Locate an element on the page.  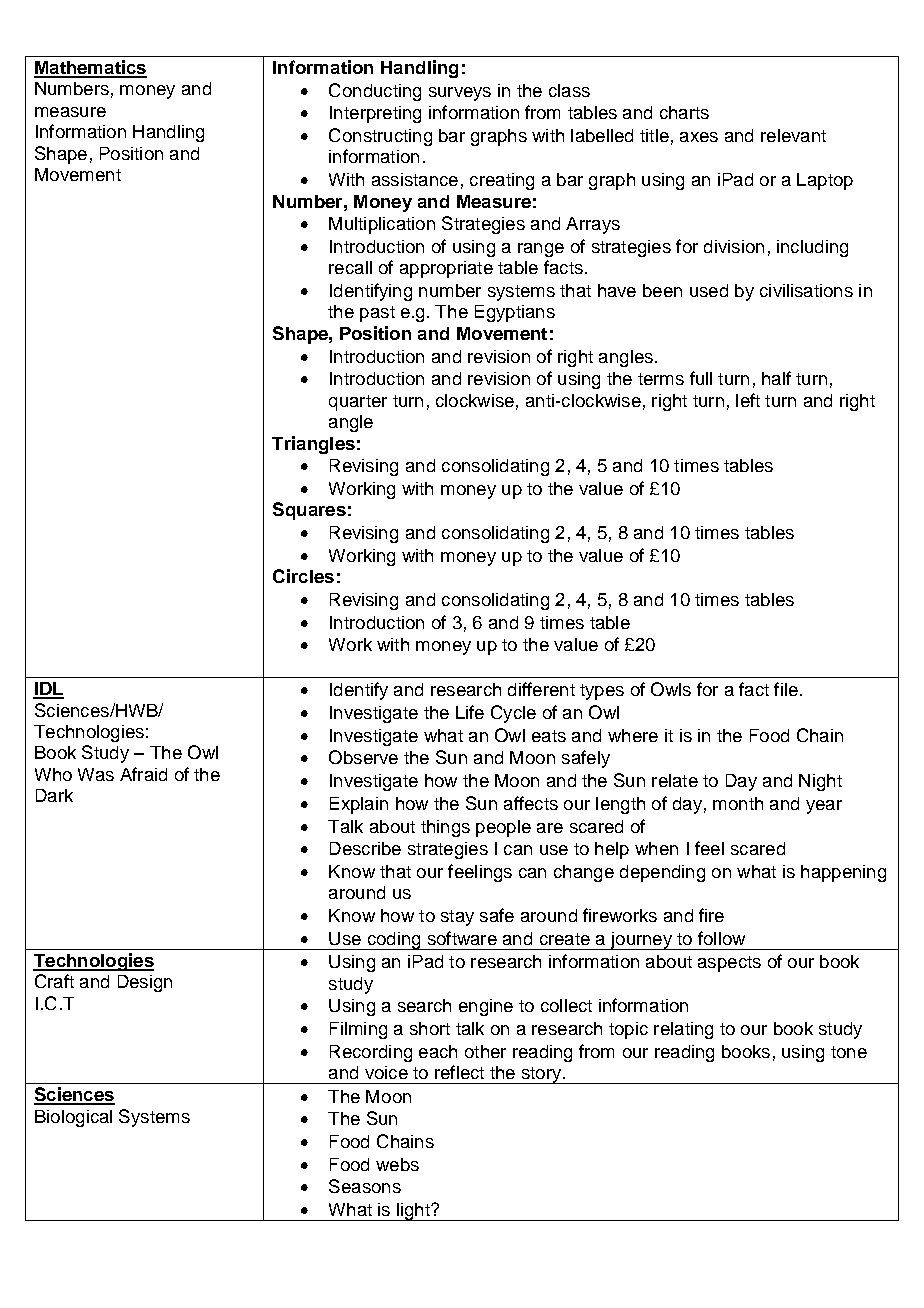
relevant is located at coordinates (793, 135).
